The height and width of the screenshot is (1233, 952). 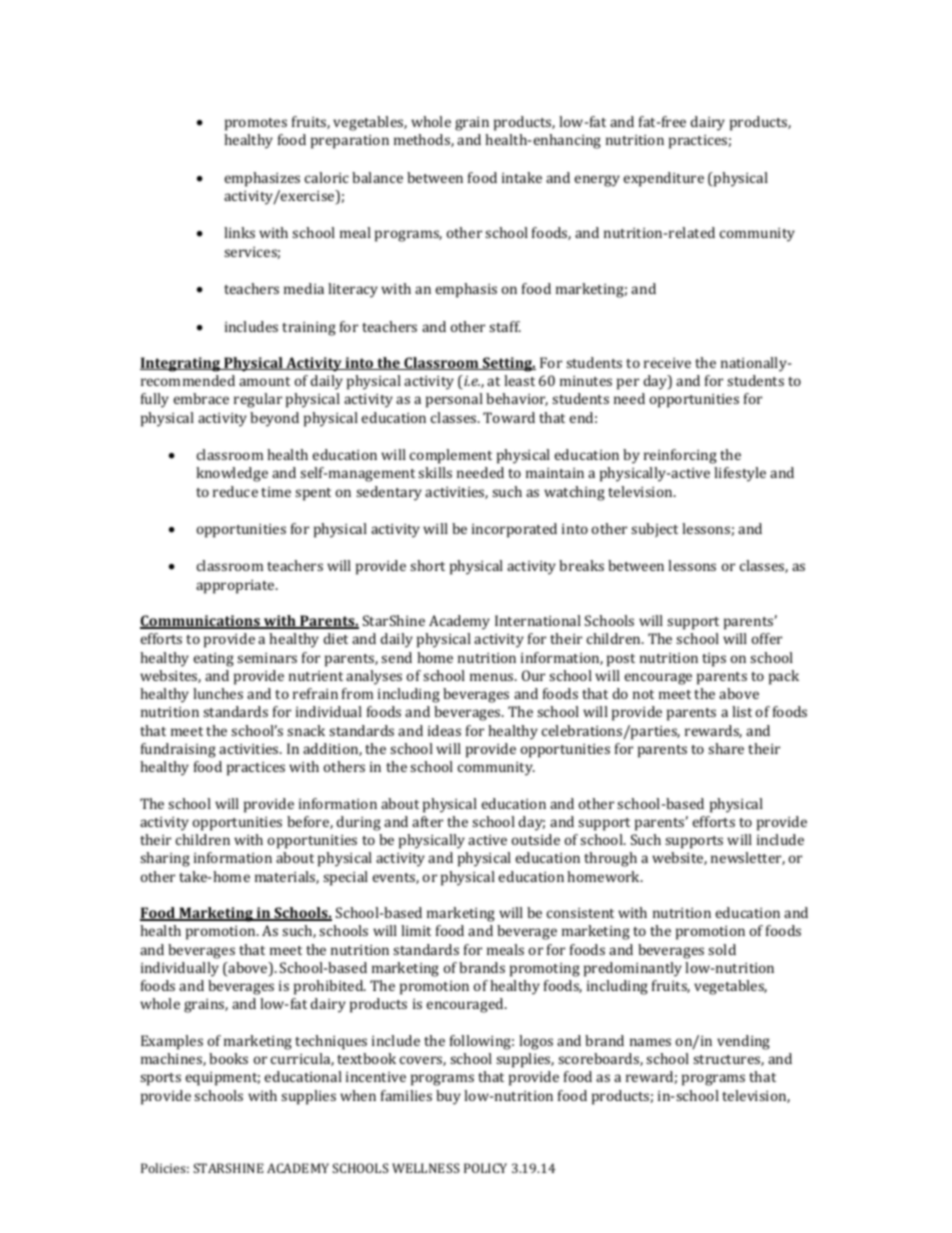 What do you see at coordinates (435, 472) in the screenshot?
I see `skills` at bounding box center [435, 472].
